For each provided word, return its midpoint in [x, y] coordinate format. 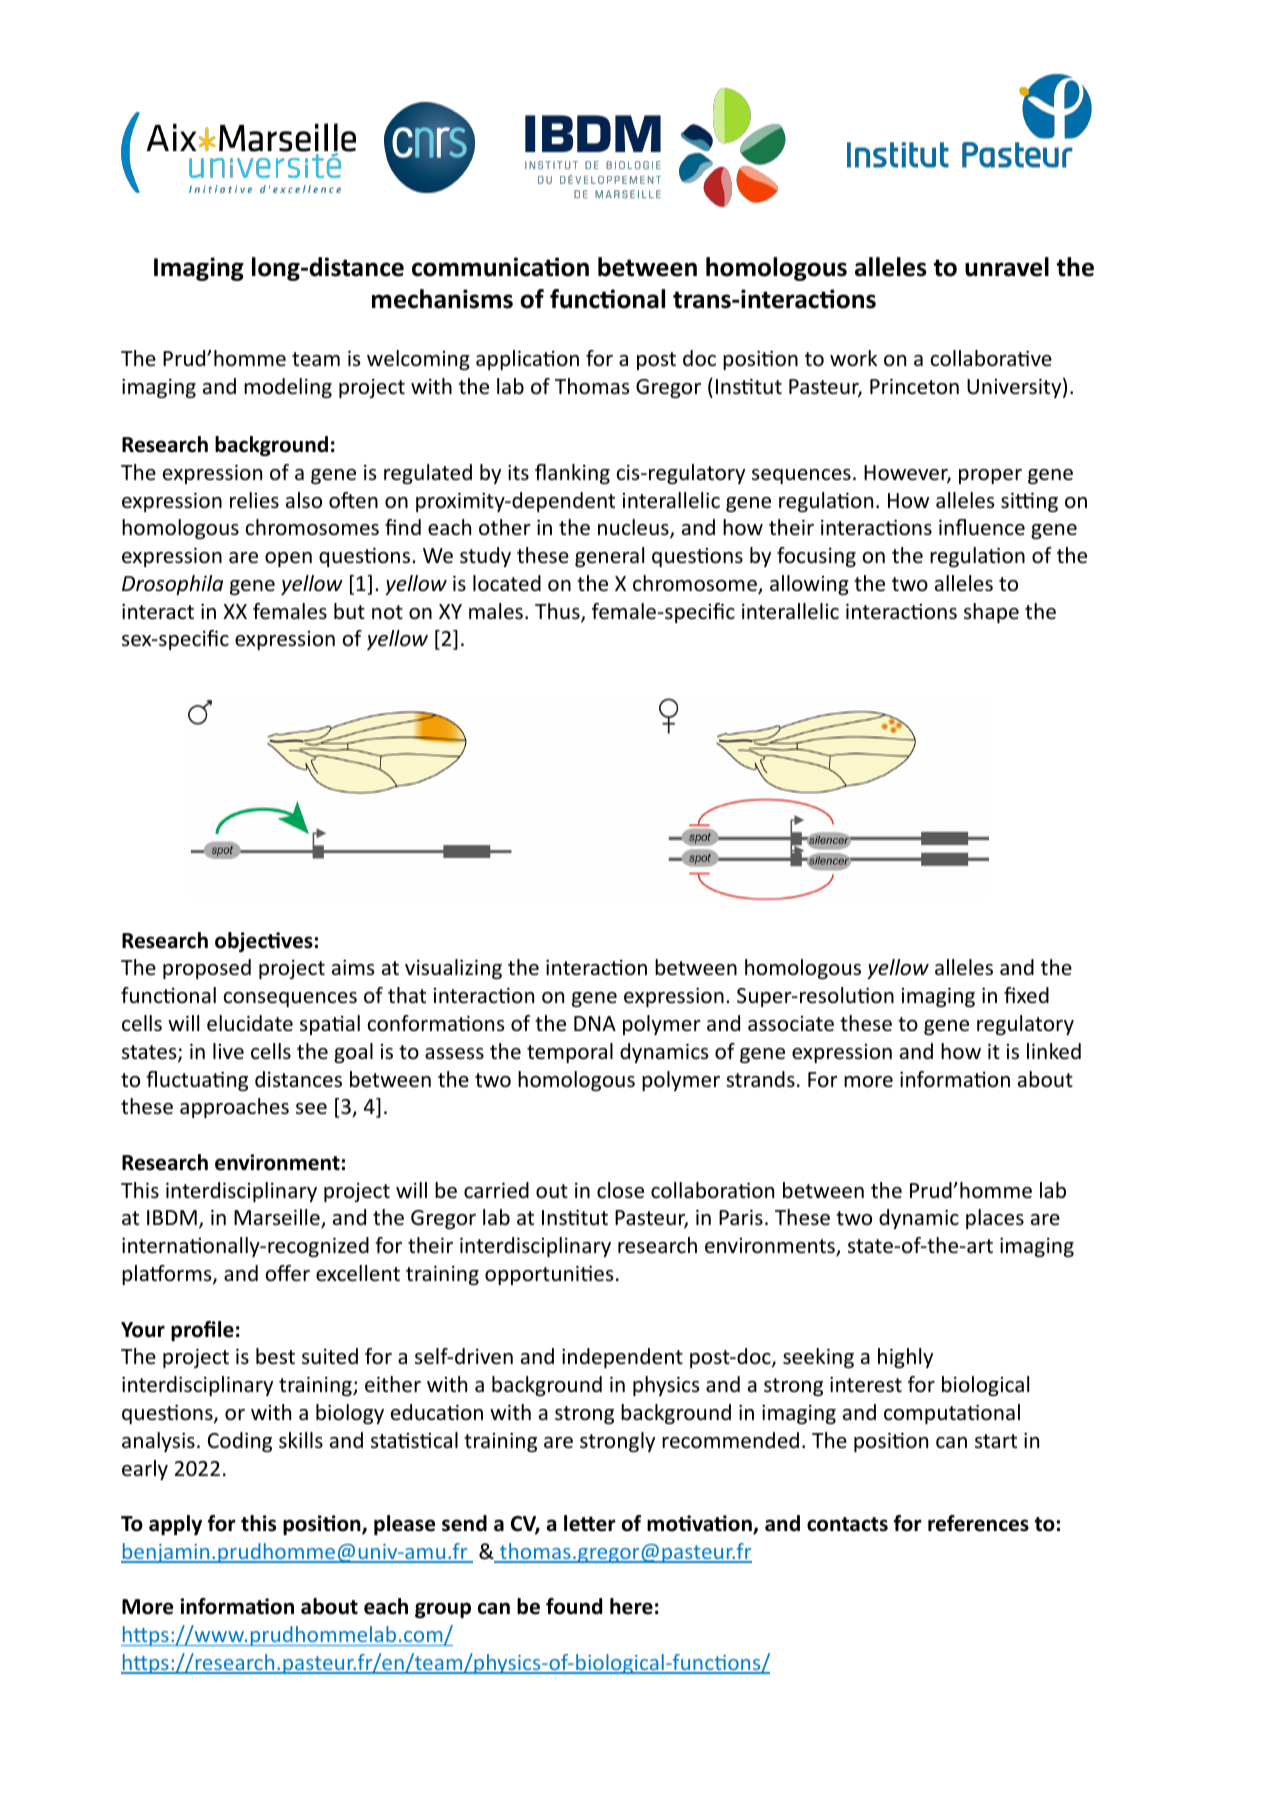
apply [175, 1525]
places [995, 1219]
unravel [1007, 267]
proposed [207, 969]
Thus [558, 612]
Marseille [278, 1219]
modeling [288, 388]
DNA [595, 1023]
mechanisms [442, 299]
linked [1054, 1051]
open [288, 559]
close [620, 1190]
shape [991, 613]
